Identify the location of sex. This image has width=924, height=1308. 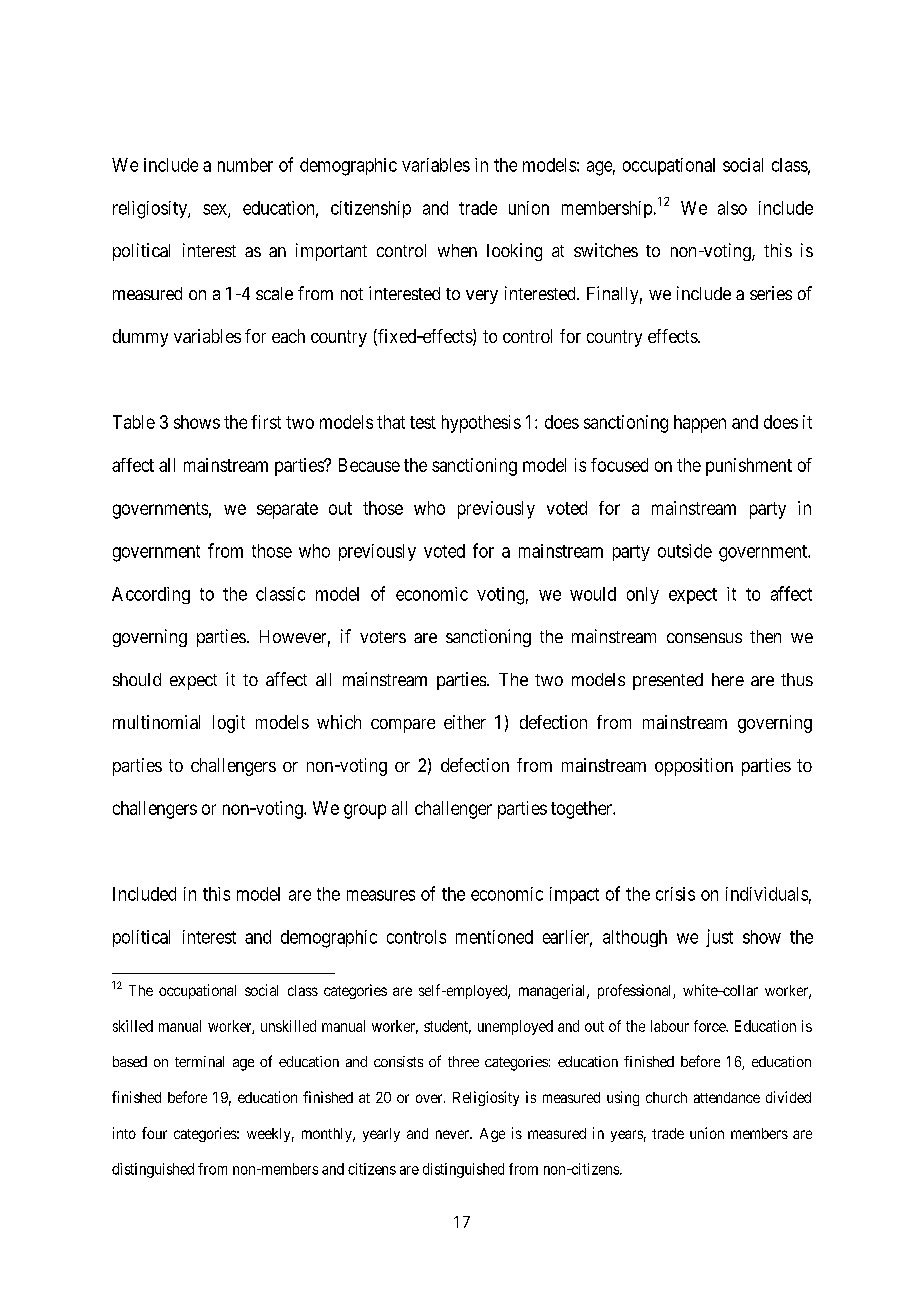
(216, 210).
